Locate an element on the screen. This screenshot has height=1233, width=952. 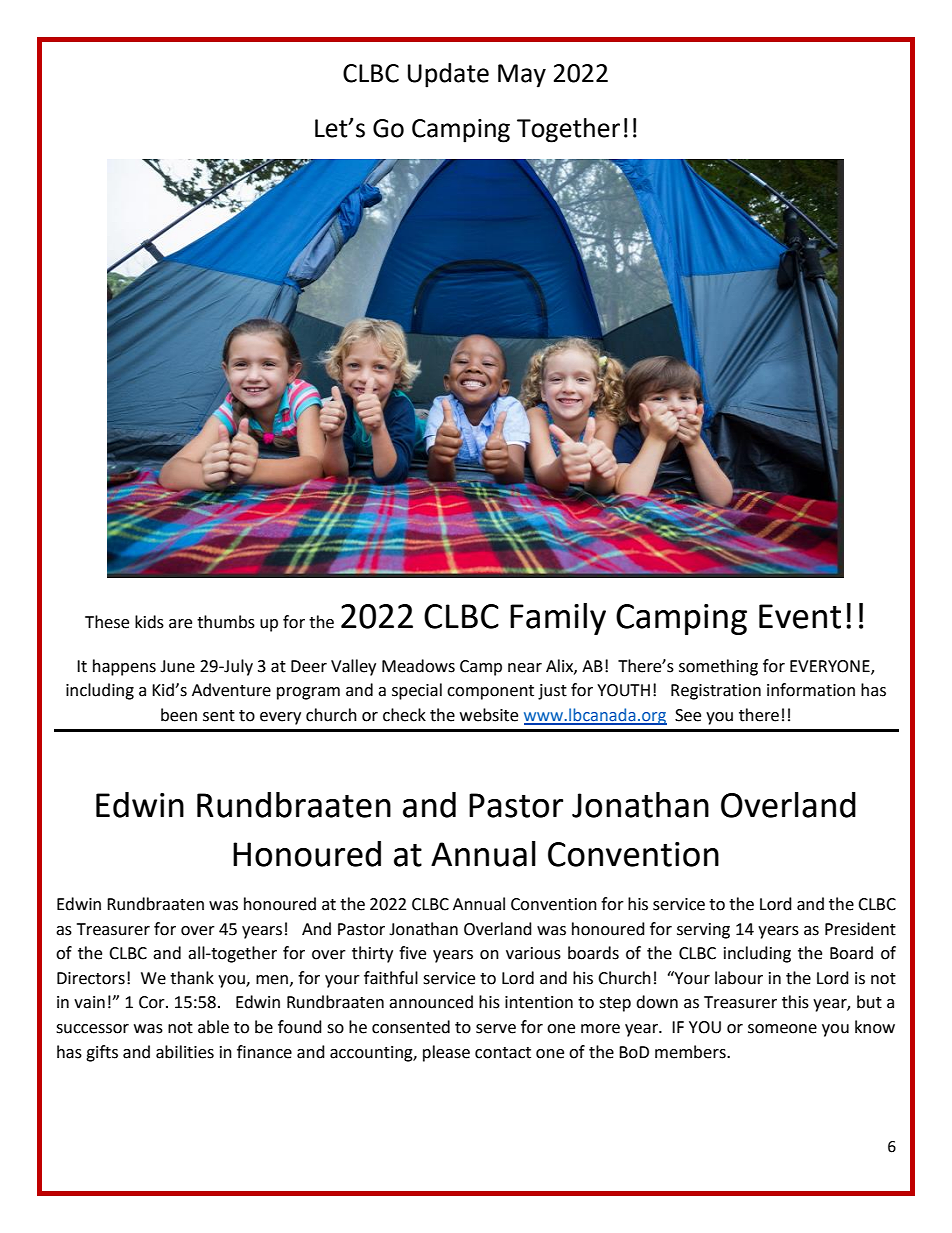
May is located at coordinates (522, 76).
